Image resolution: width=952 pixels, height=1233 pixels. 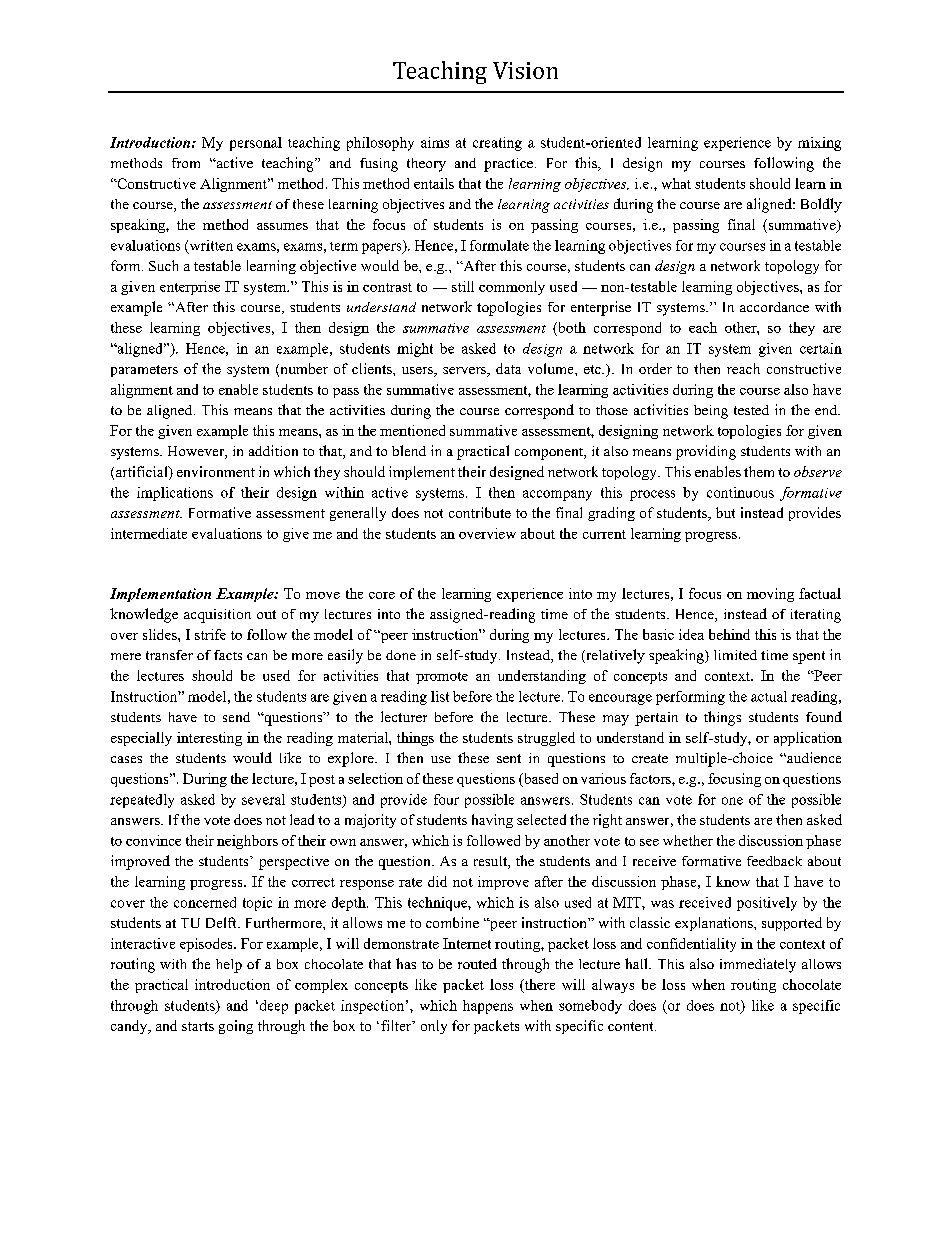 I want to click on happens, so click(x=488, y=1007).
